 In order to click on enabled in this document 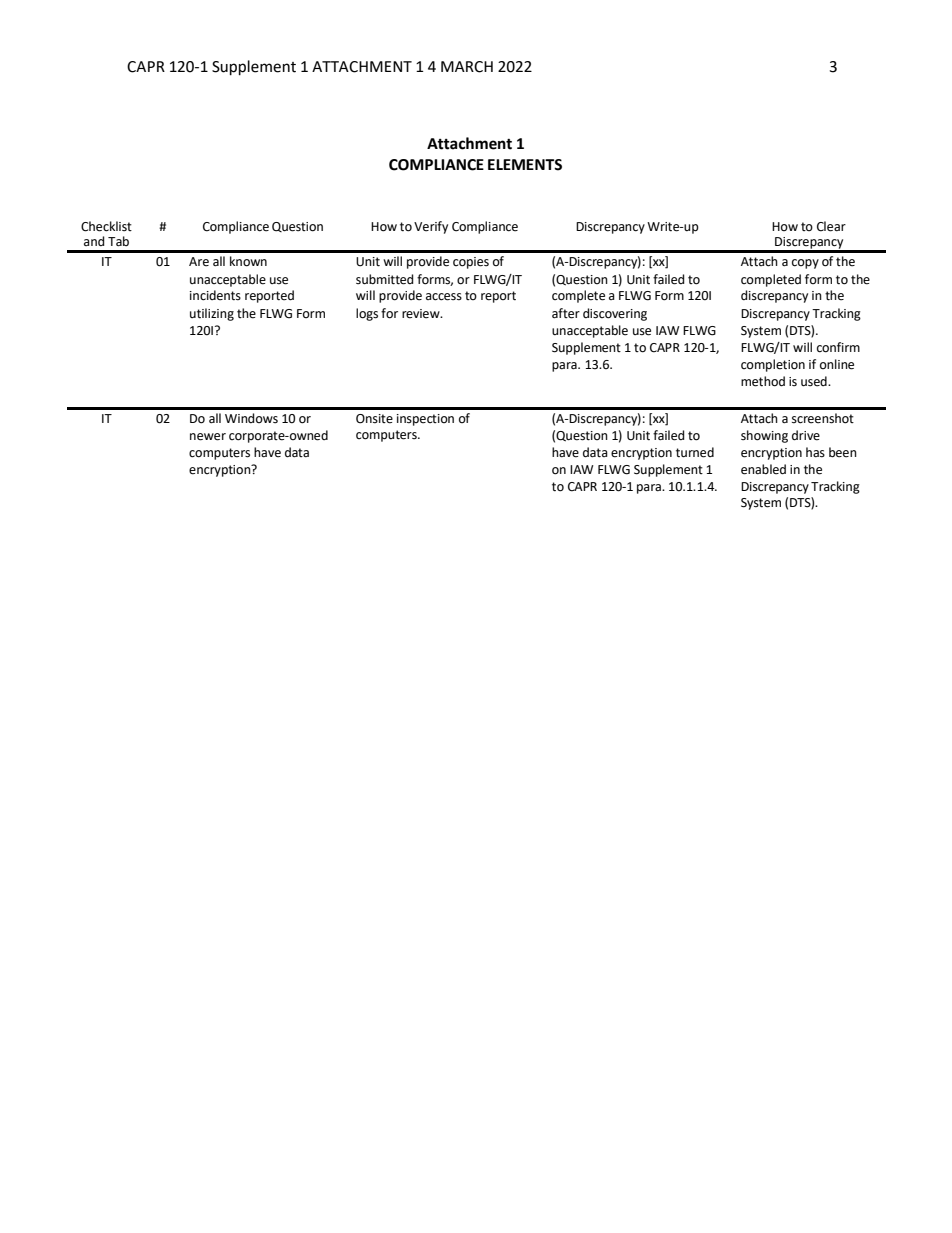, I will do `click(763, 469)`.
